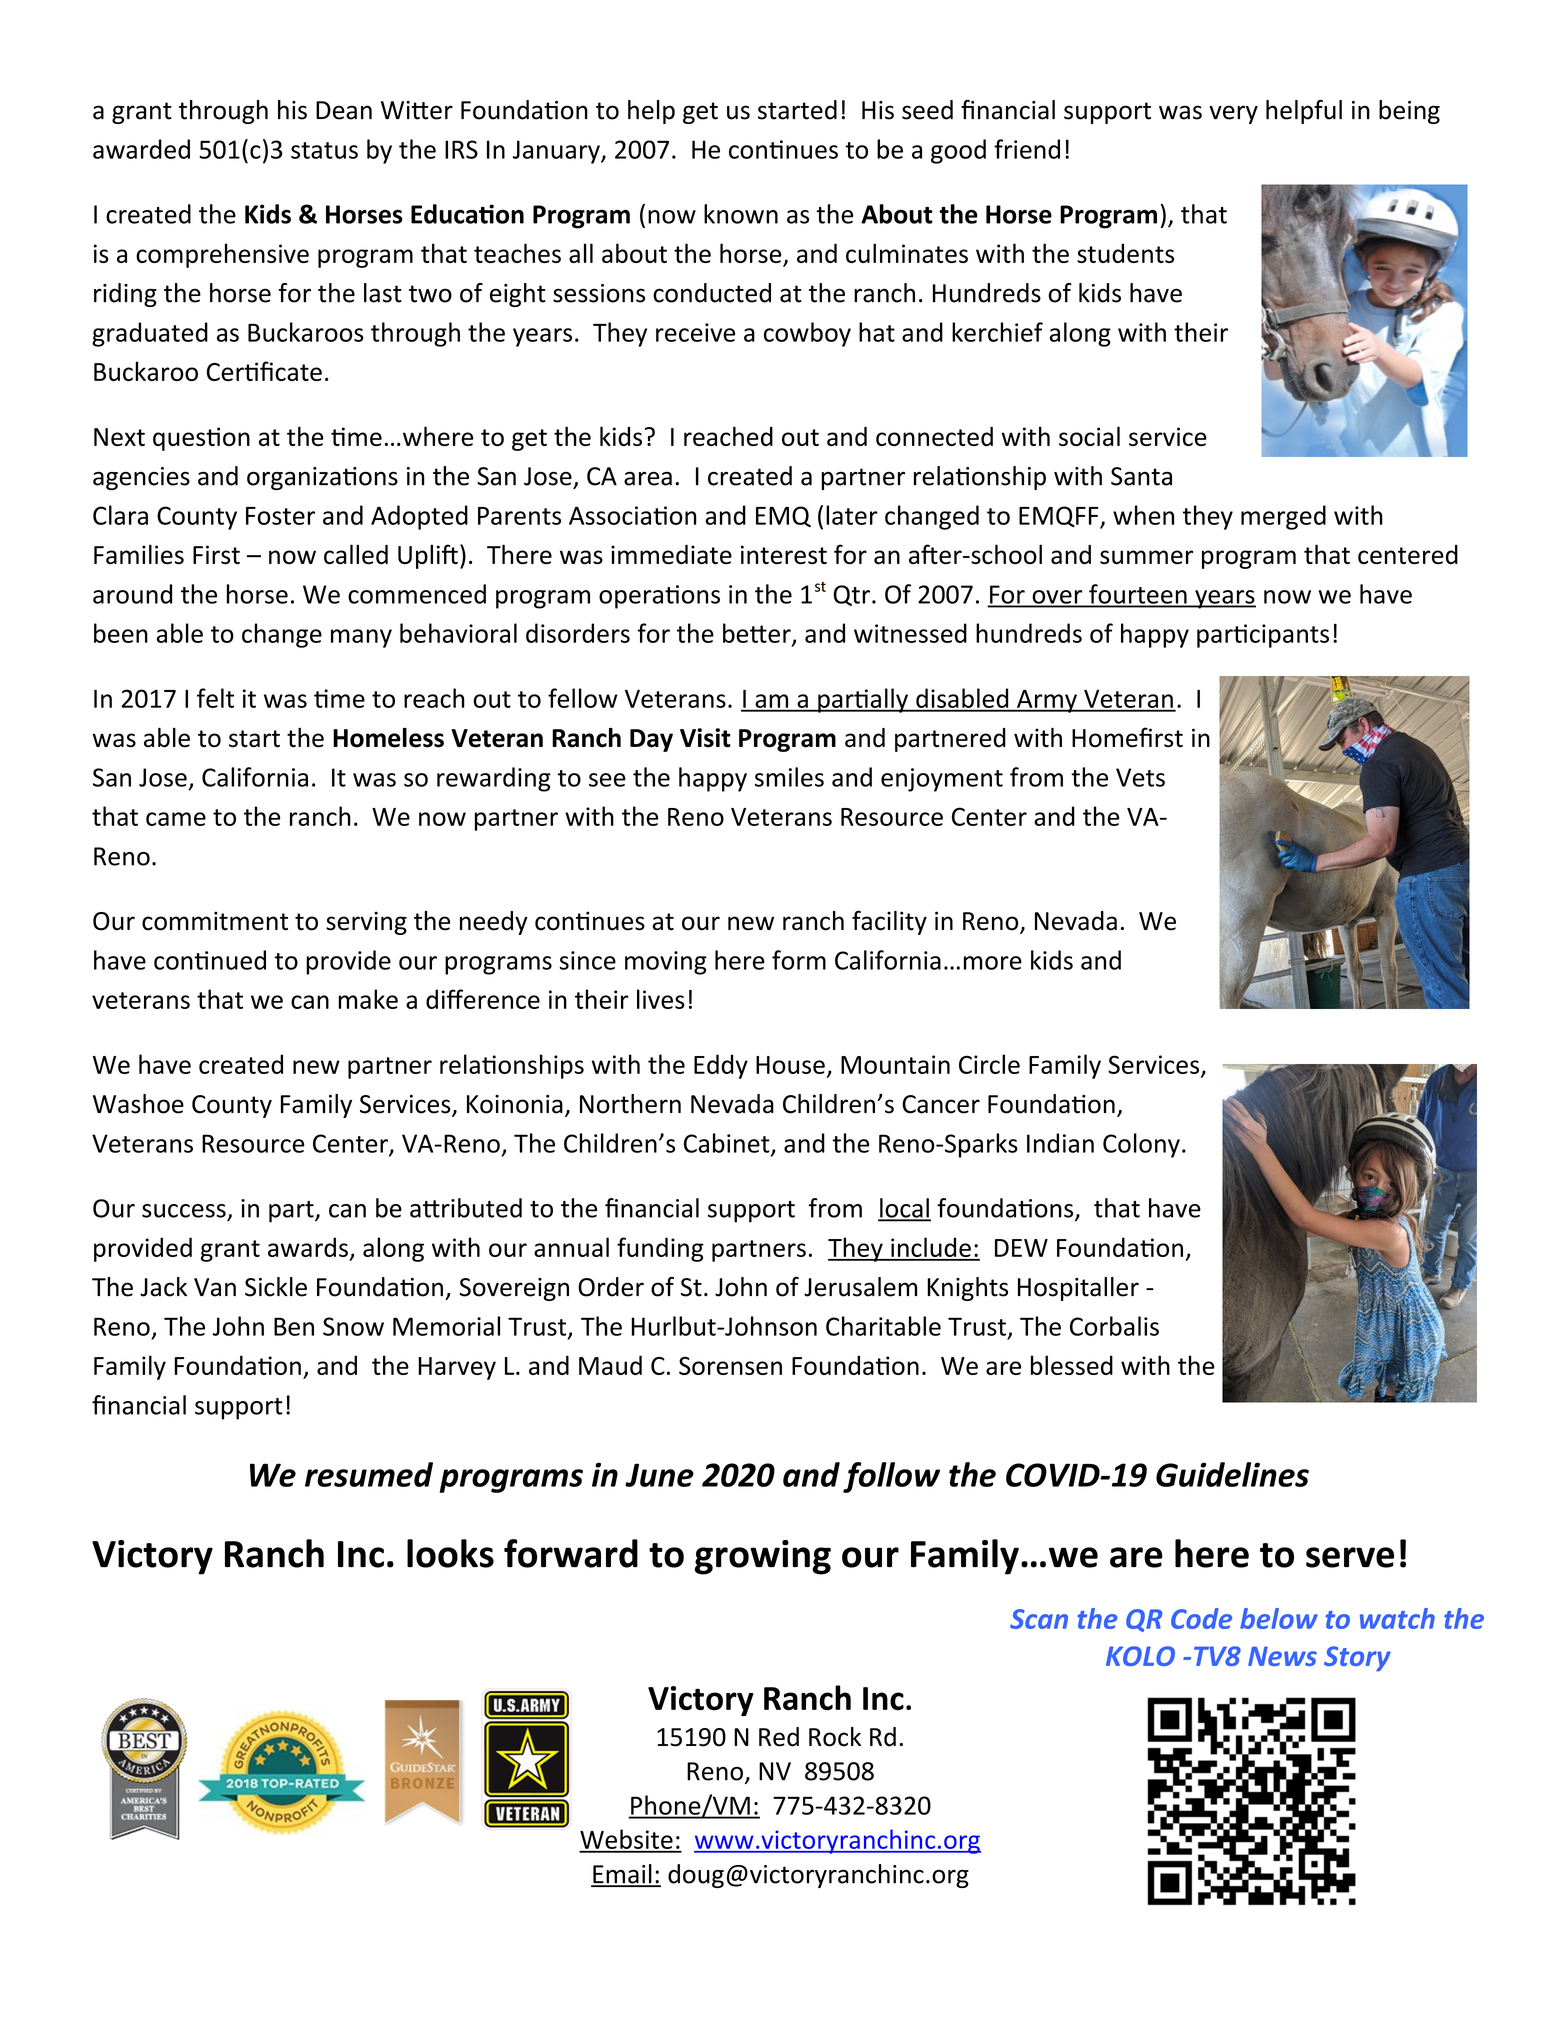  Describe the element at coordinates (741, 214) in the page. I see `known` at that location.
